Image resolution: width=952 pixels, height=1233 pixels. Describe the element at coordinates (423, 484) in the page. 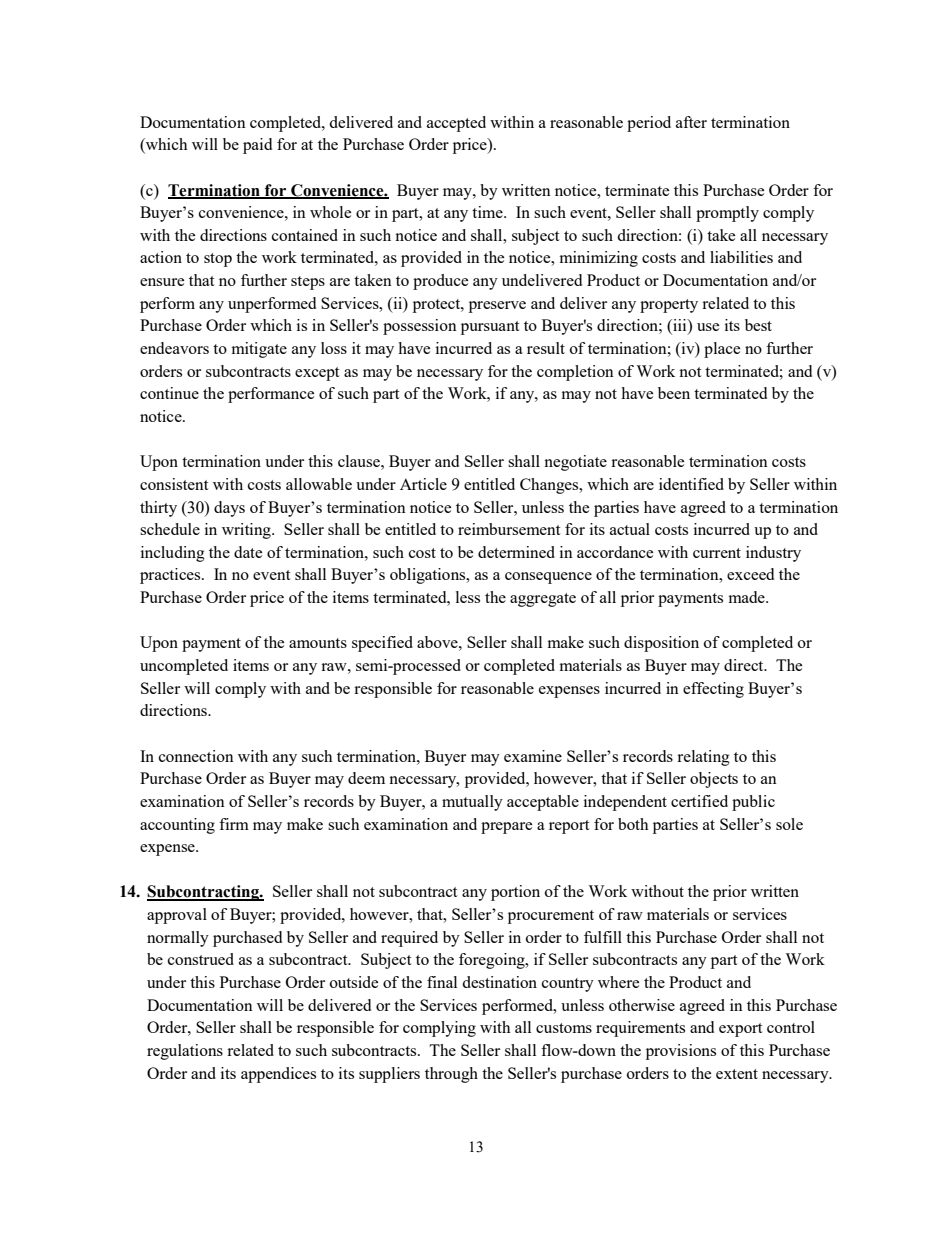

I see `Article` at that location.
